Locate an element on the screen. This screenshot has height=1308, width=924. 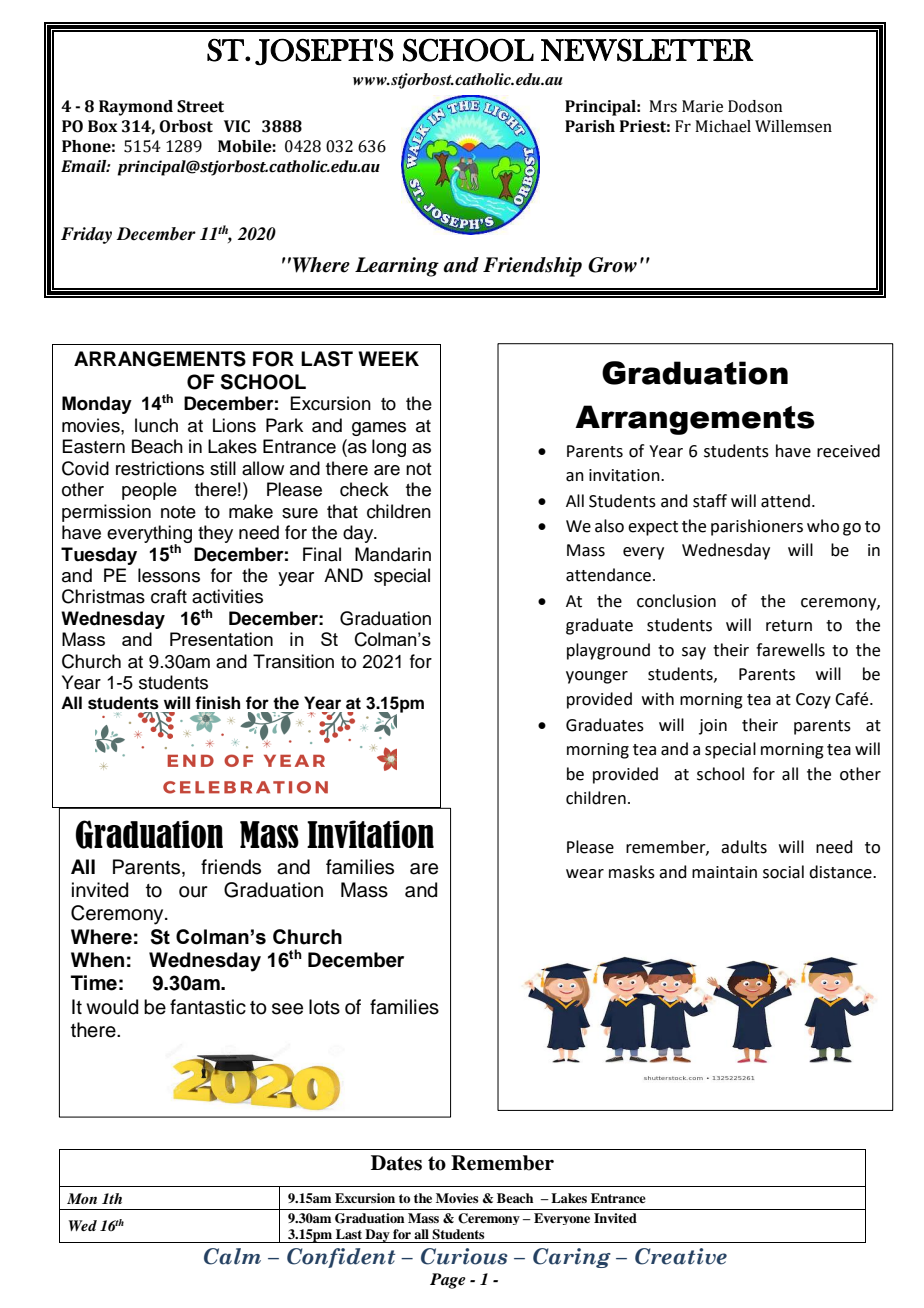
Calm is located at coordinates (232, 1256).
